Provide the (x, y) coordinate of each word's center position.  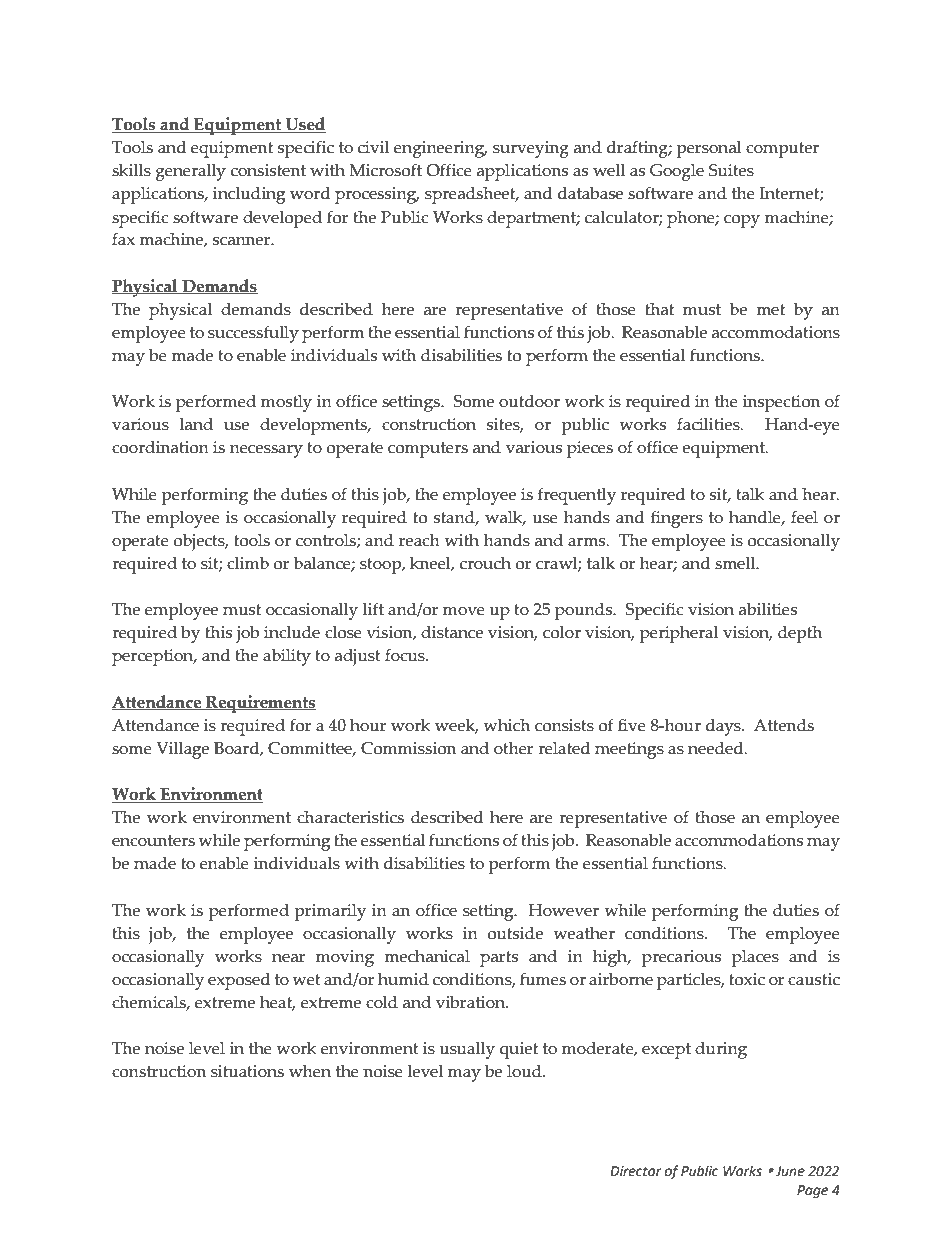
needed (717, 748)
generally (191, 172)
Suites (731, 170)
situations (247, 1071)
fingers (677, 519)
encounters (153, 841)
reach (419, 540)
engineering (440, 149)
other (513, 748)
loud (525, 1071)
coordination (160, 447)
